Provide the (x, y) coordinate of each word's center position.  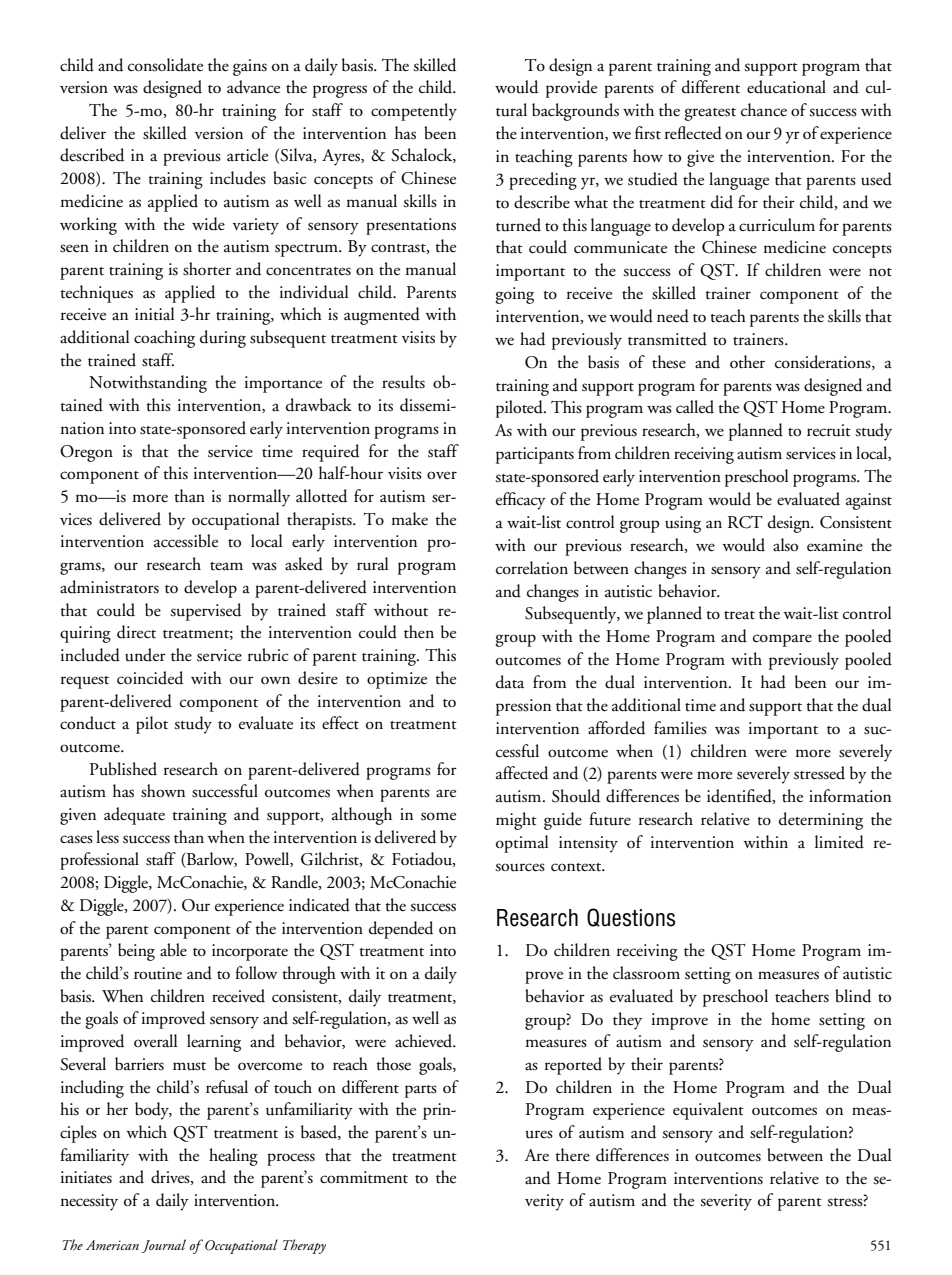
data (510, 682)
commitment (364, 1177)
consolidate (165, 65)
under (145, 655)
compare (782, 640)
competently (414, 112)
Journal (164, 1246)
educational (786, 87)
